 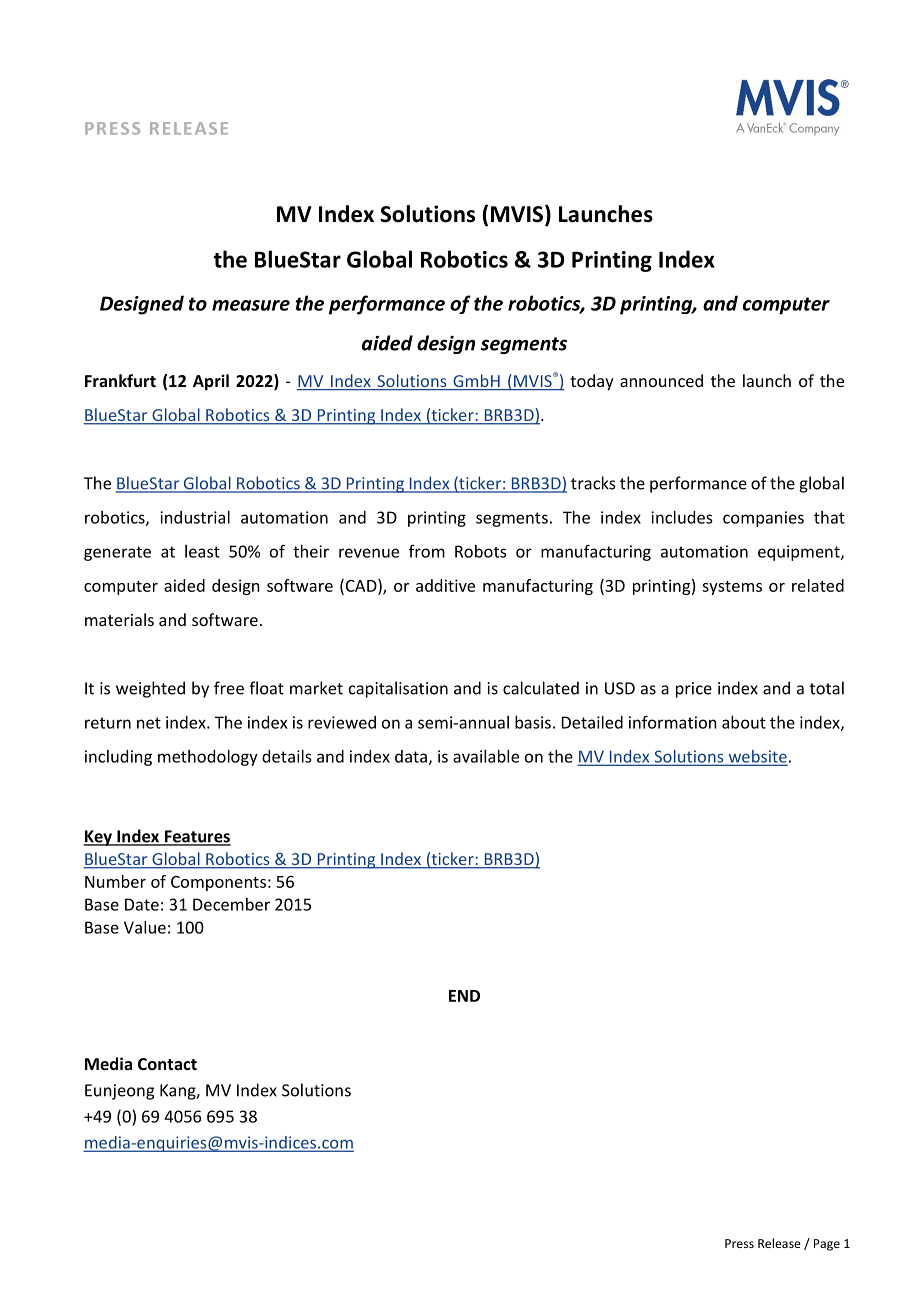 What do you see at coordinates (202, 551) in the image?
I see `least` at bounding box center [202, 551].
